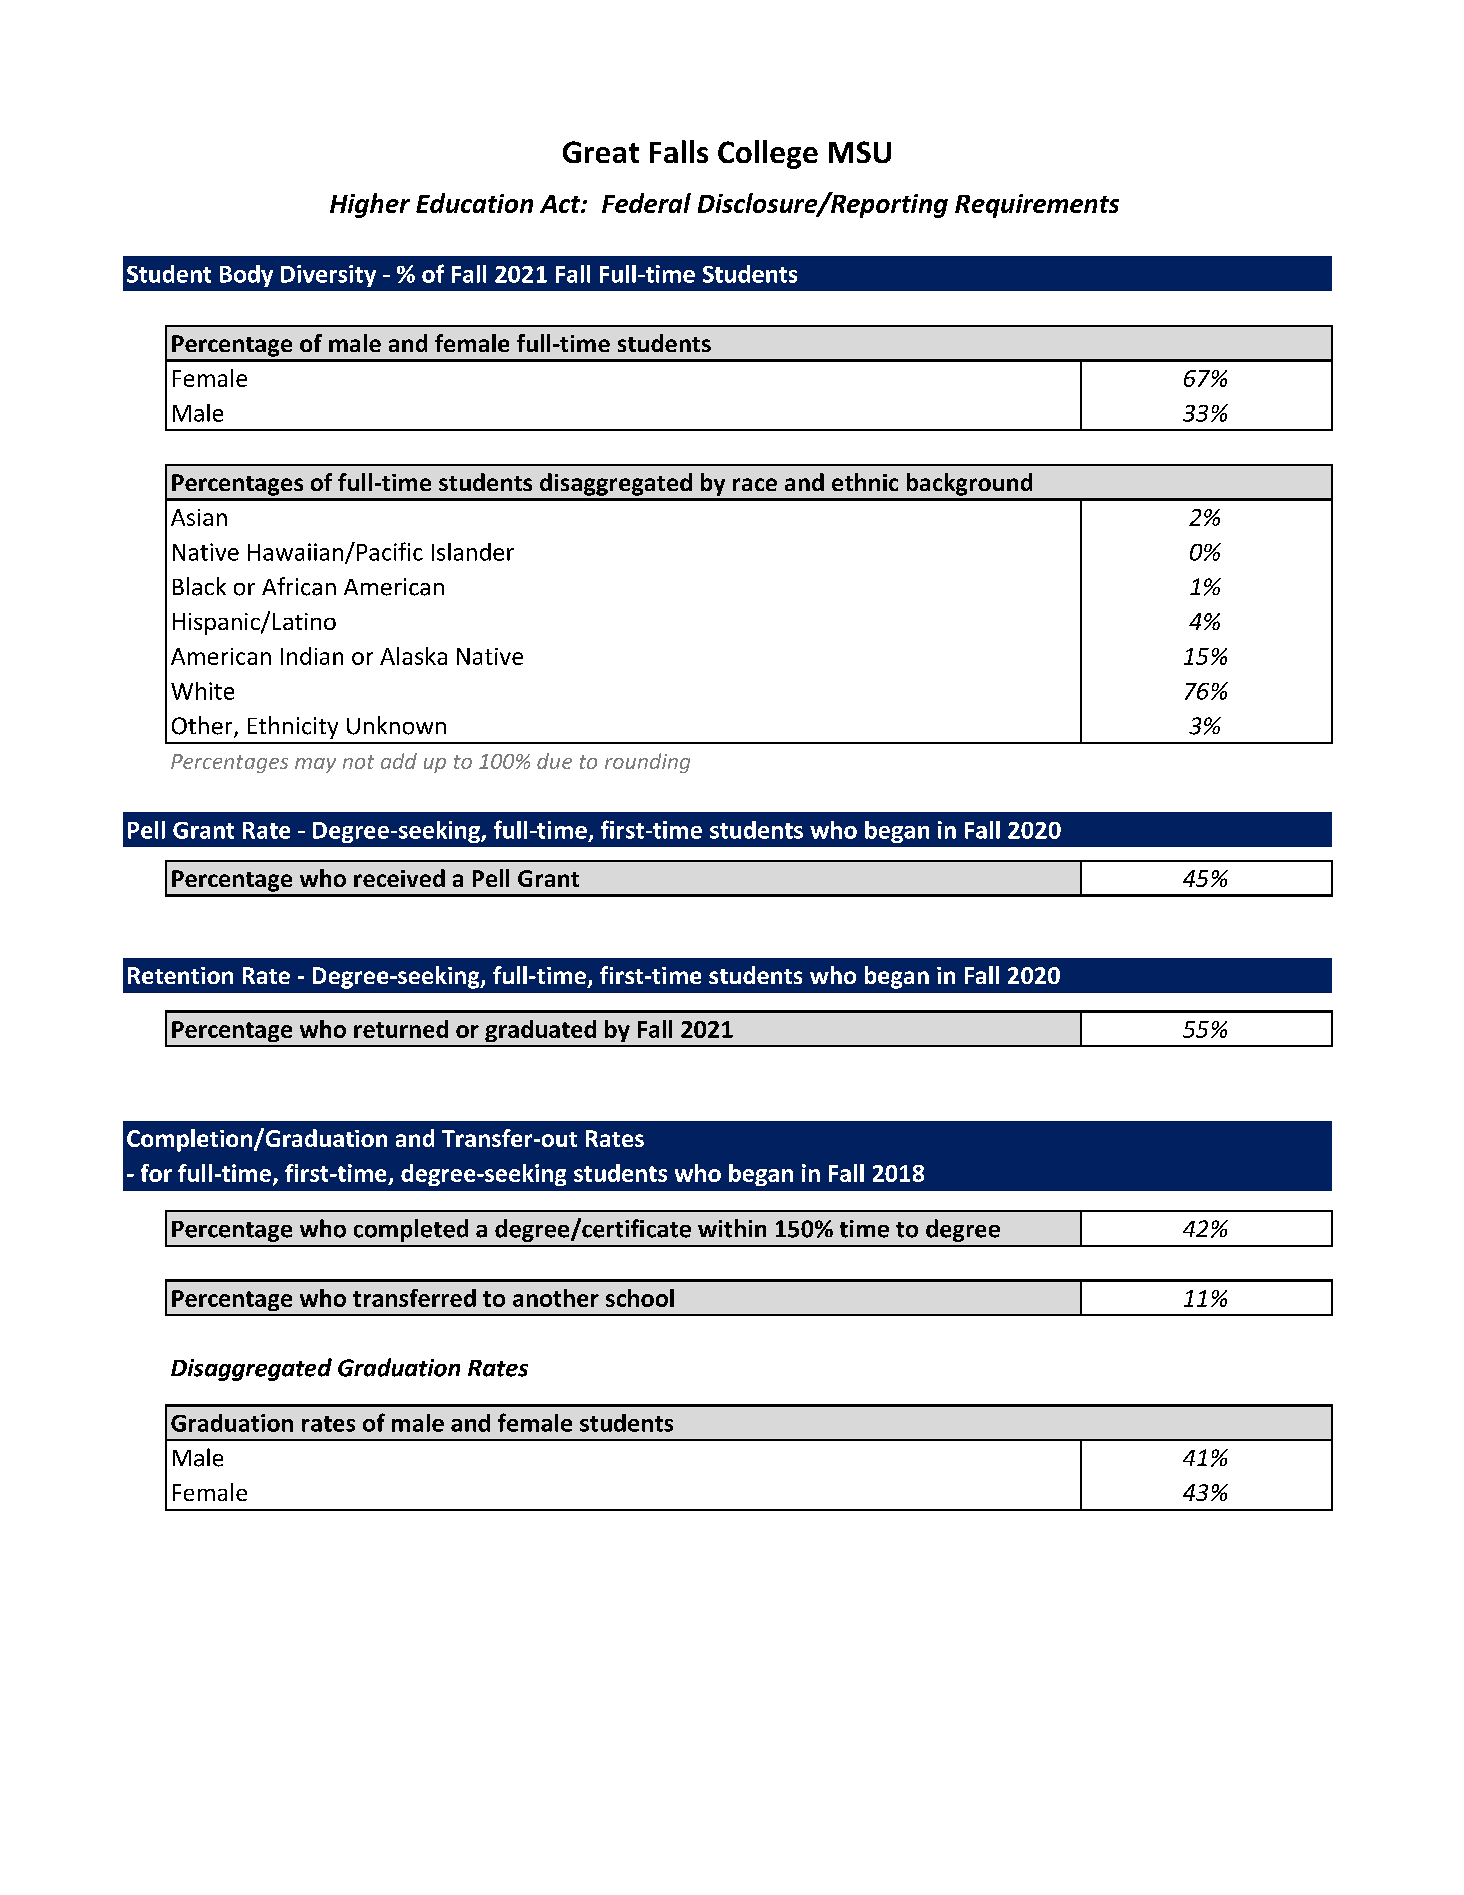 The height and width of the document is (1895, 1464). I want to click on MSU, so click(860, 152).
